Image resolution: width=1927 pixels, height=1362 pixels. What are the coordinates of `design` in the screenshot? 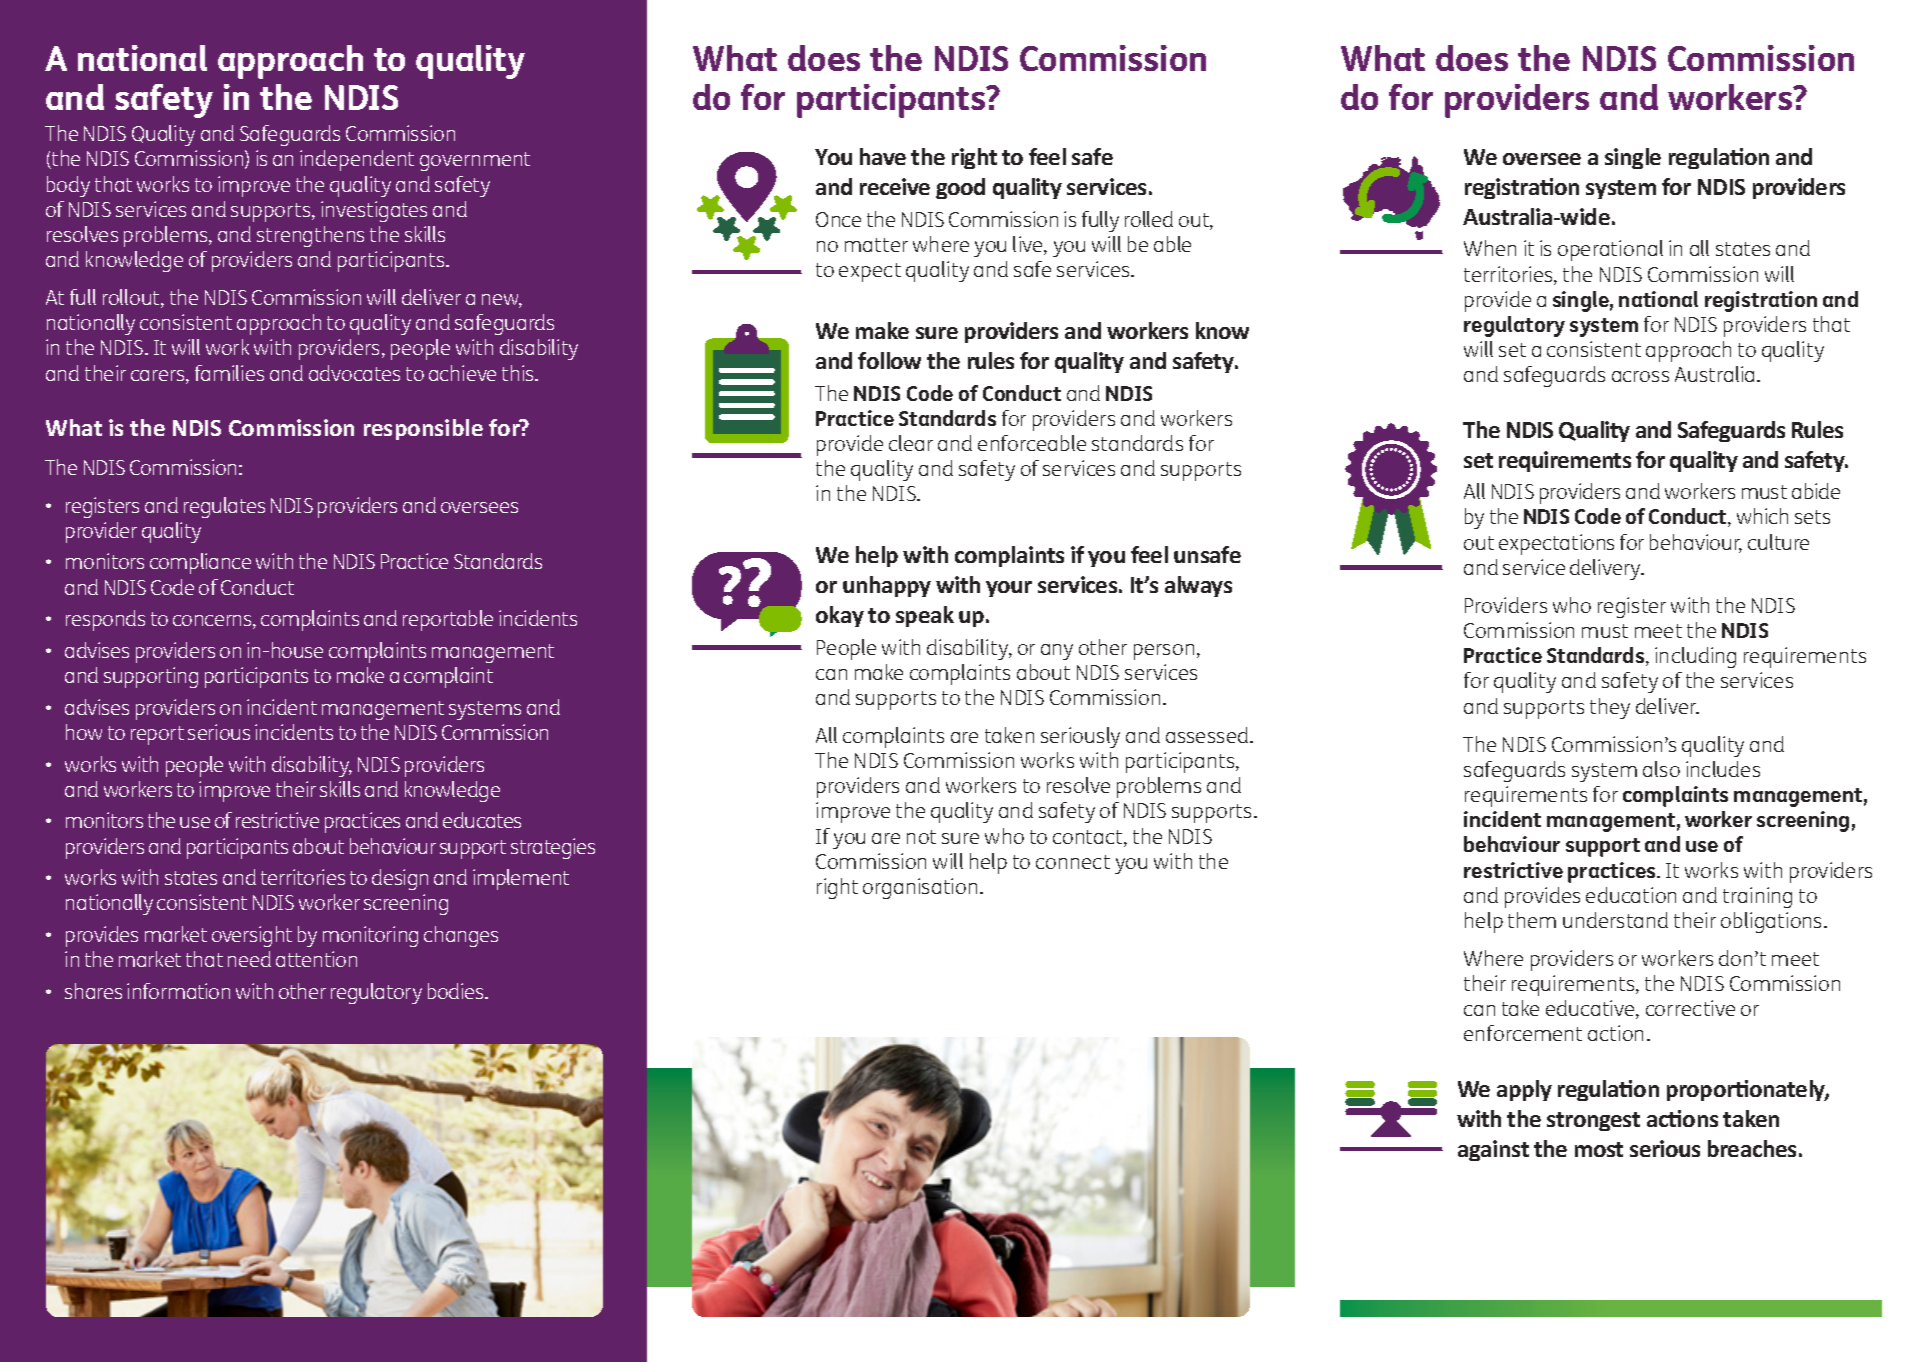 It's located at (400, 879).
